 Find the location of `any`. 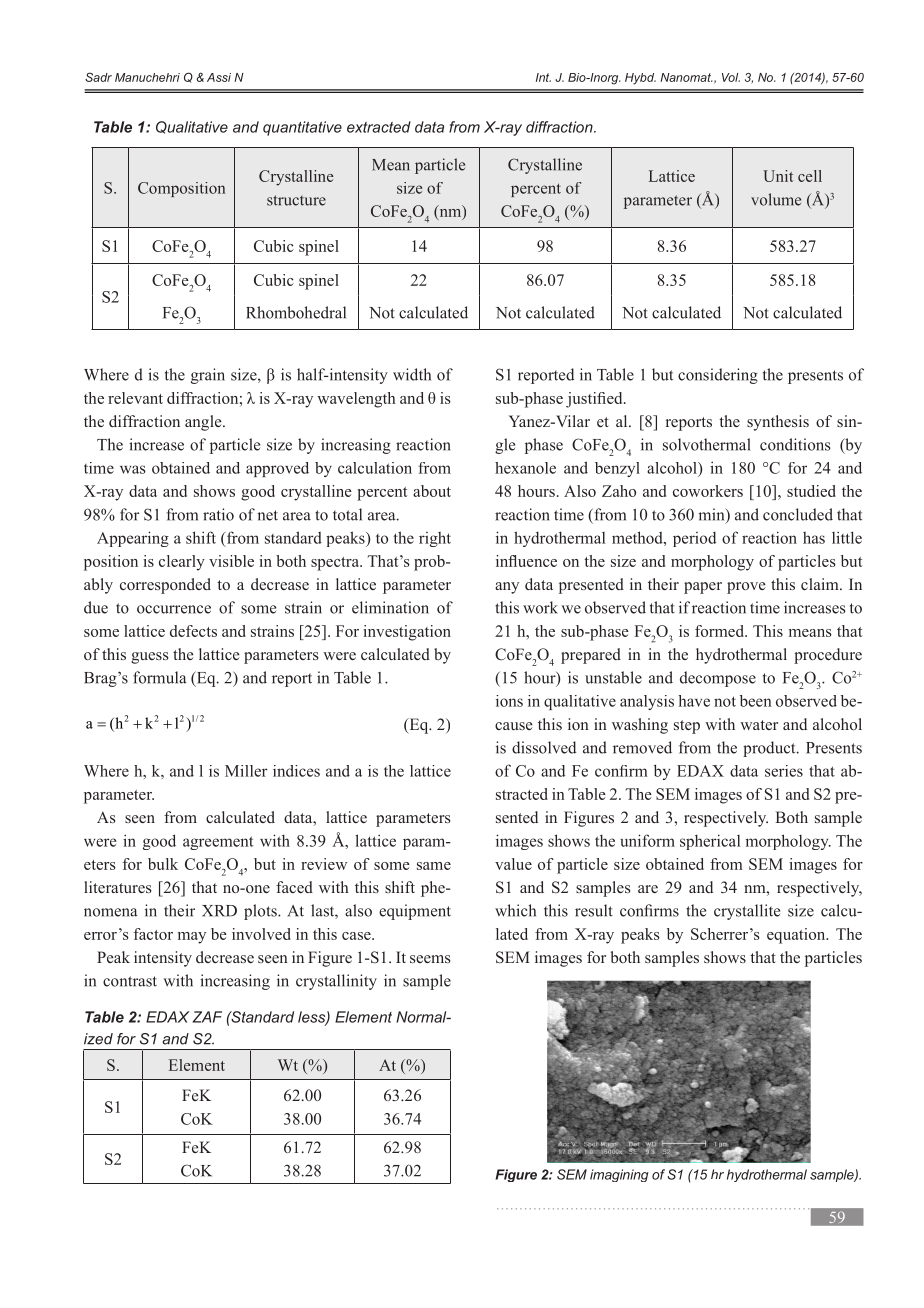

any is located at coordinates (507, 588).
